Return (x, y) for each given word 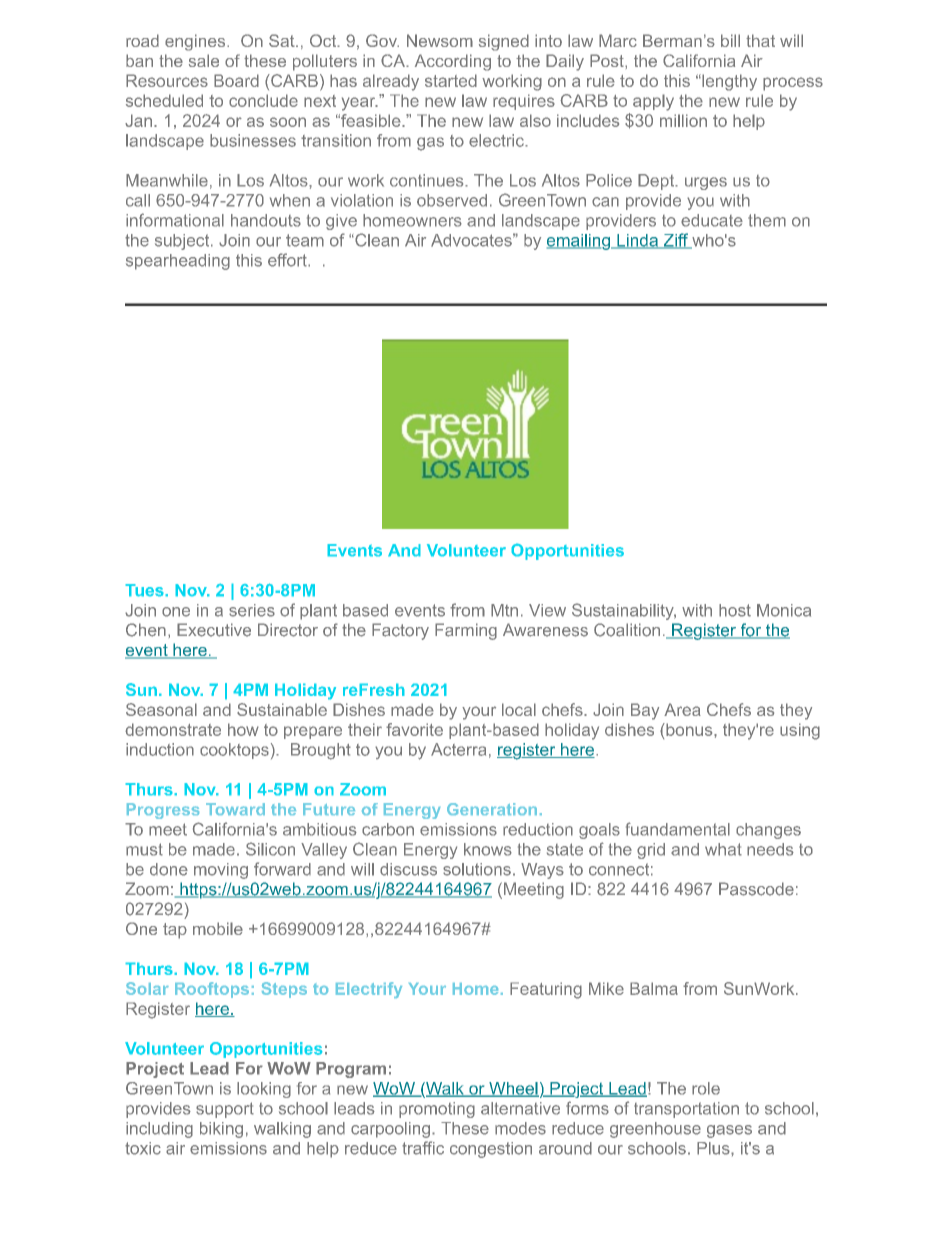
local (519, 709)
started (451, 80)
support (225, 1110)
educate (712, 220)
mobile (218, 928)
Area (682, 709)
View (547, 610)
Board (236, 80)
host (735, 610)
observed (452, 200)
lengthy (728, 82)
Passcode (756, 889)
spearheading (178, 262)
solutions (477, 869)
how (243, 729)
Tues (145, 590)
